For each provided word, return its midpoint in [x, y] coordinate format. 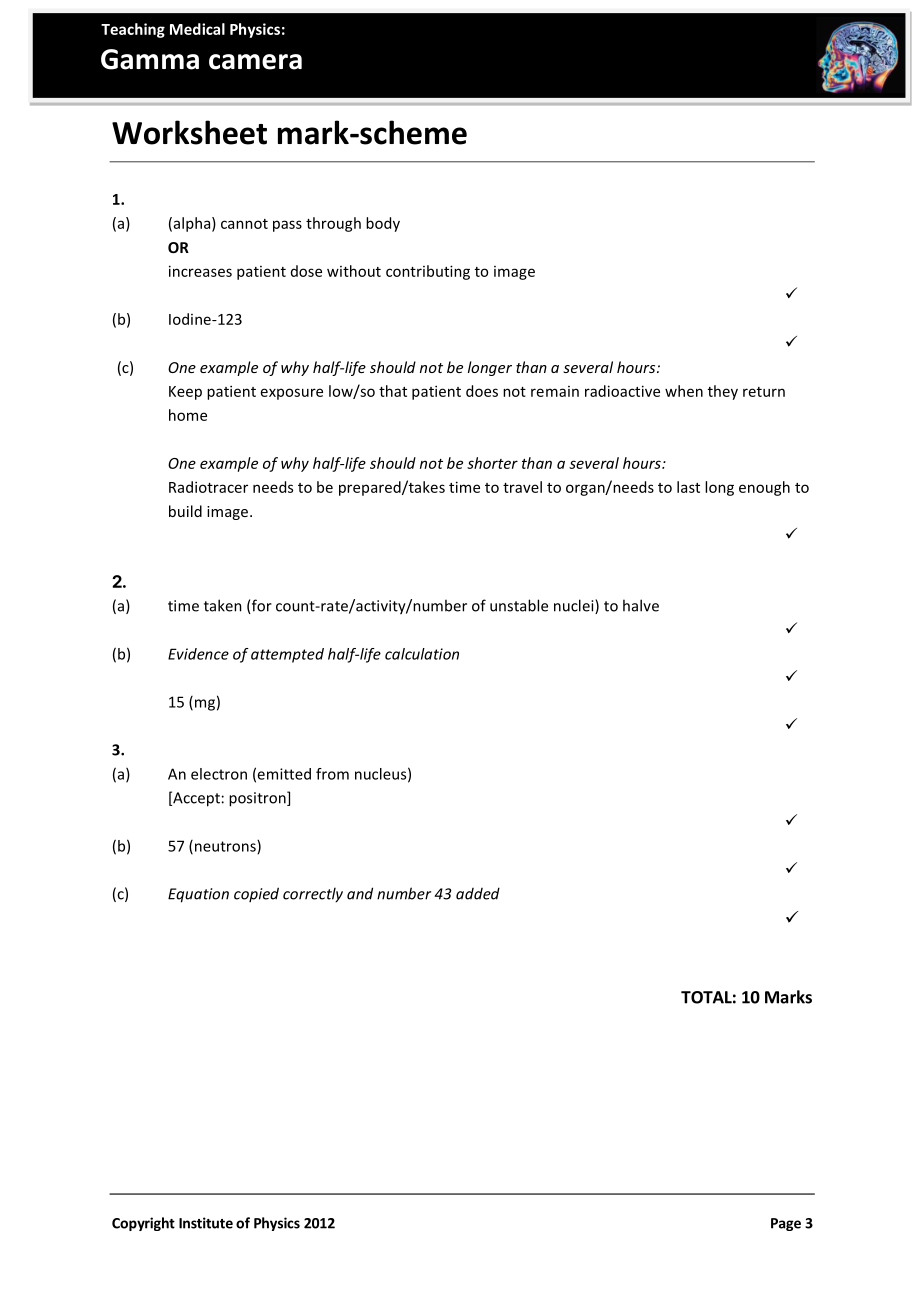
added [478, 893]
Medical [197, 29]
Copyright [143, 1224]
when [684, 391]
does [482, 391]
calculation [422, 654]
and [360, 893]
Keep [185, 393]
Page [786, 1224]
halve [641, 605]
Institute [206, 1223]
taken [223, 605]
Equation [198, 895]
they [723, 392]
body [383, 224]
